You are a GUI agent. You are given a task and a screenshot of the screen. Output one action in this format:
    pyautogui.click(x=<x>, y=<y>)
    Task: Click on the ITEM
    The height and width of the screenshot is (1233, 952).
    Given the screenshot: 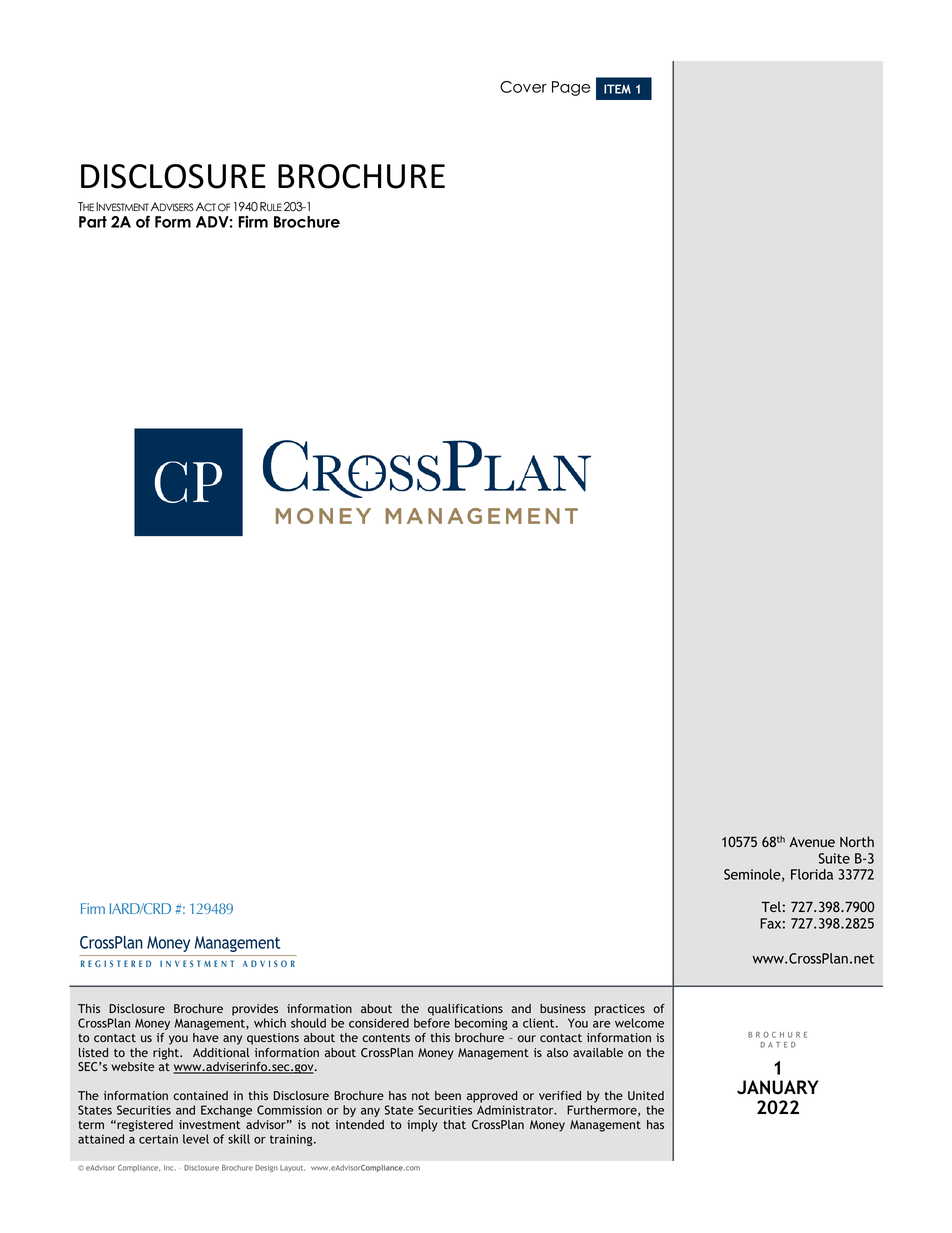 What is the action you would take?
    pyautogui.click(x=617, y=89)
